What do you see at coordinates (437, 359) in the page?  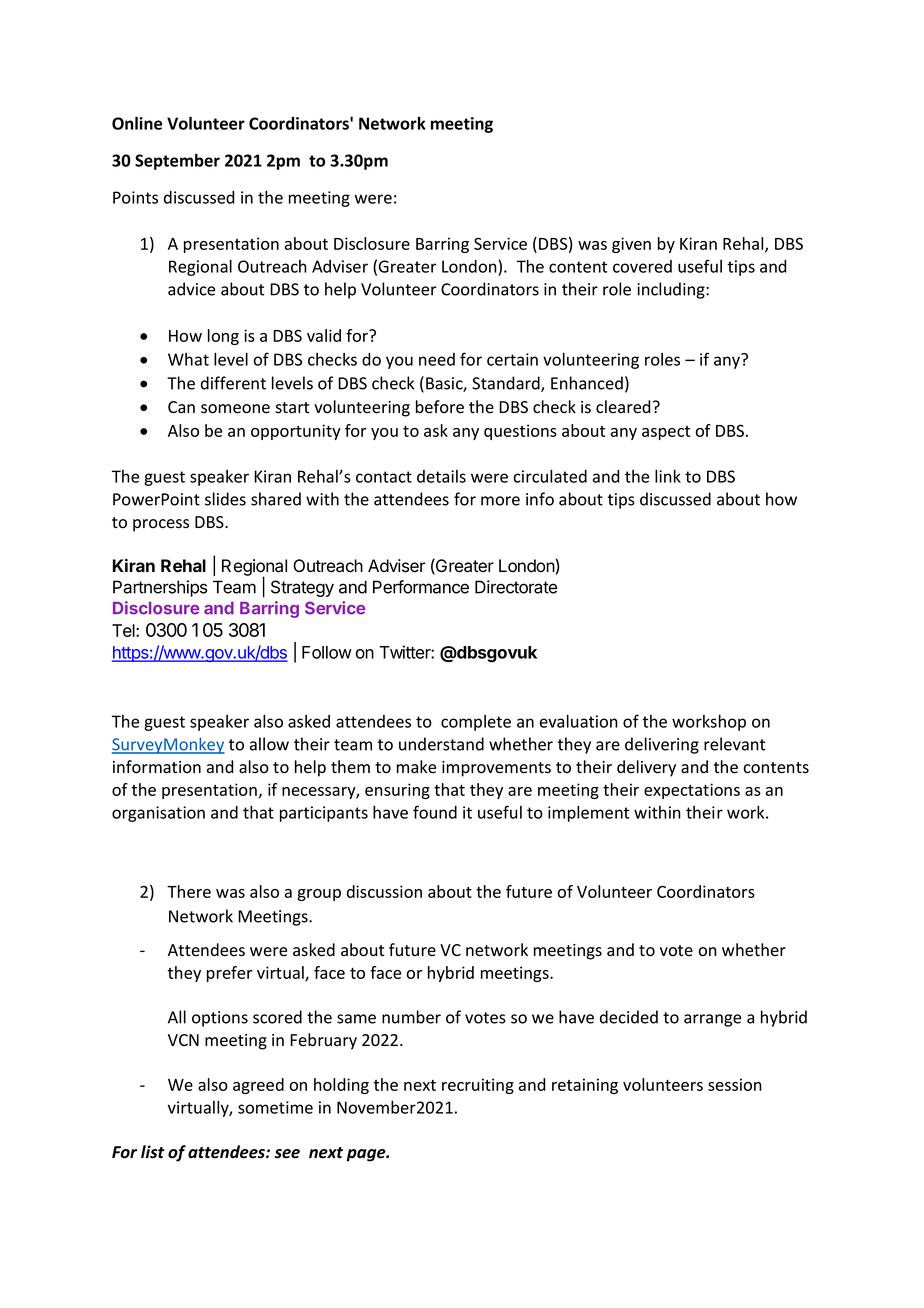 I see `need` at bounding box center [437, 359].
